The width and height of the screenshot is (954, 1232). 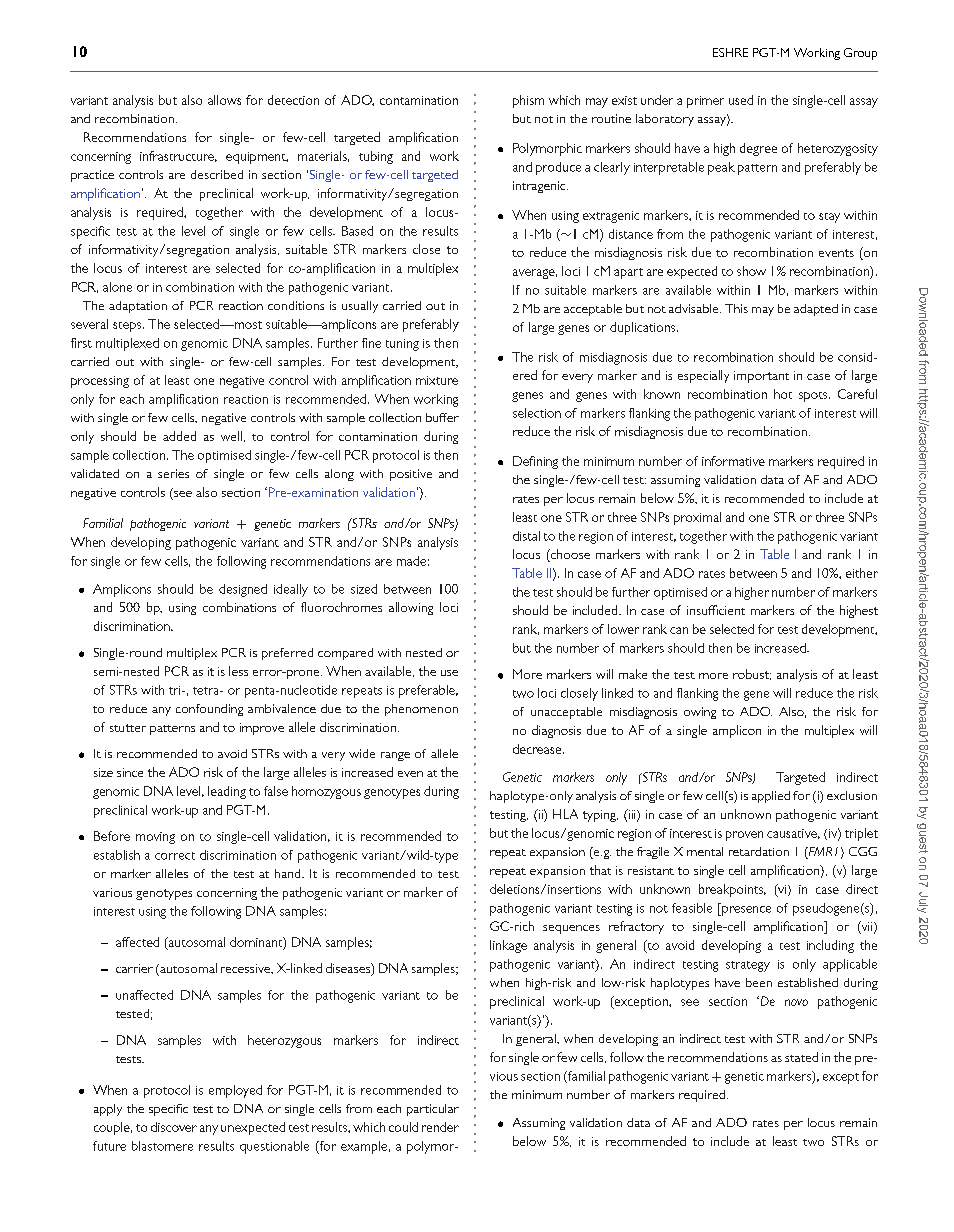 I want to click on HLA, so click(x=565, y=814).
